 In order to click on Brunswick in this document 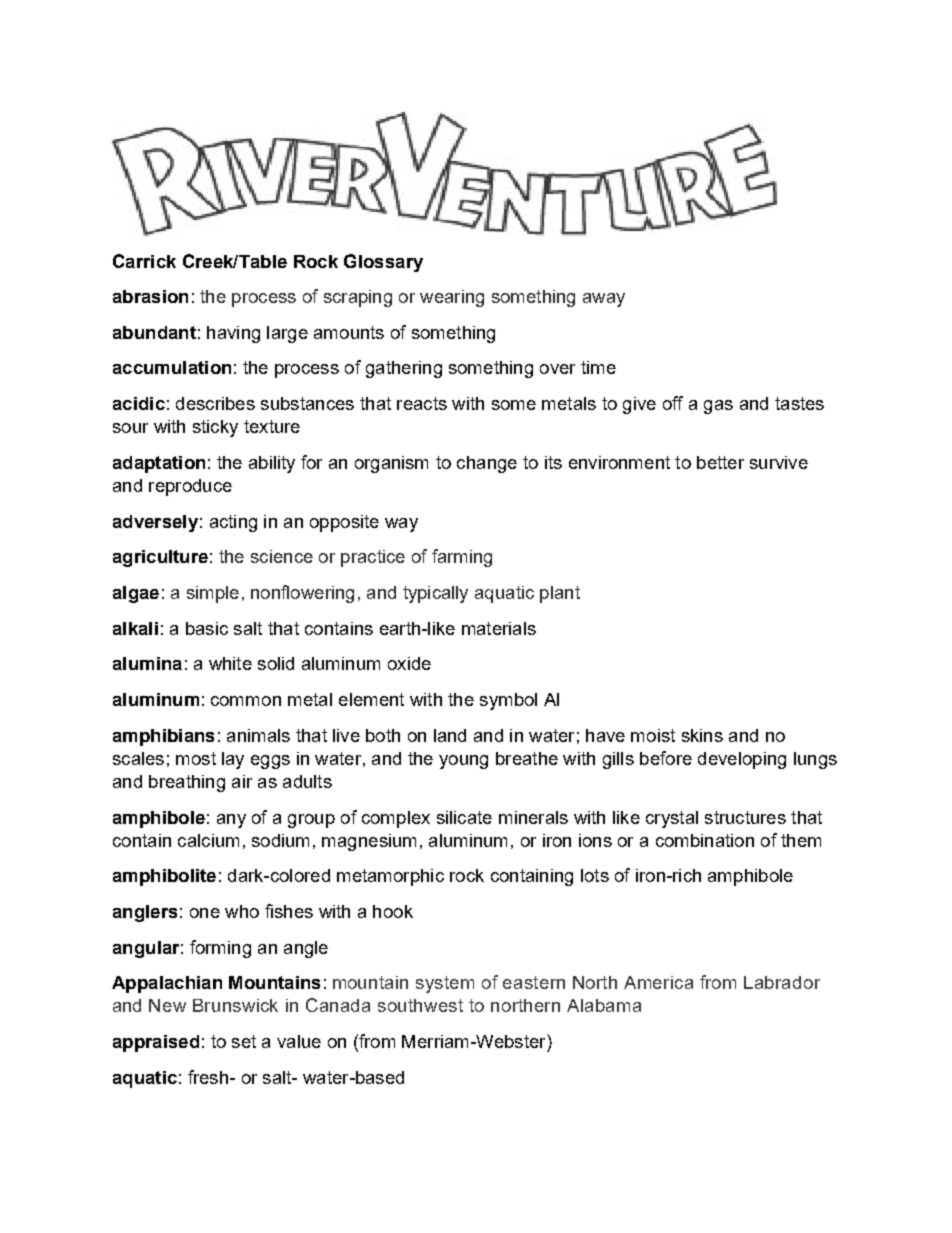, I will do `click(235, 1005)`.
